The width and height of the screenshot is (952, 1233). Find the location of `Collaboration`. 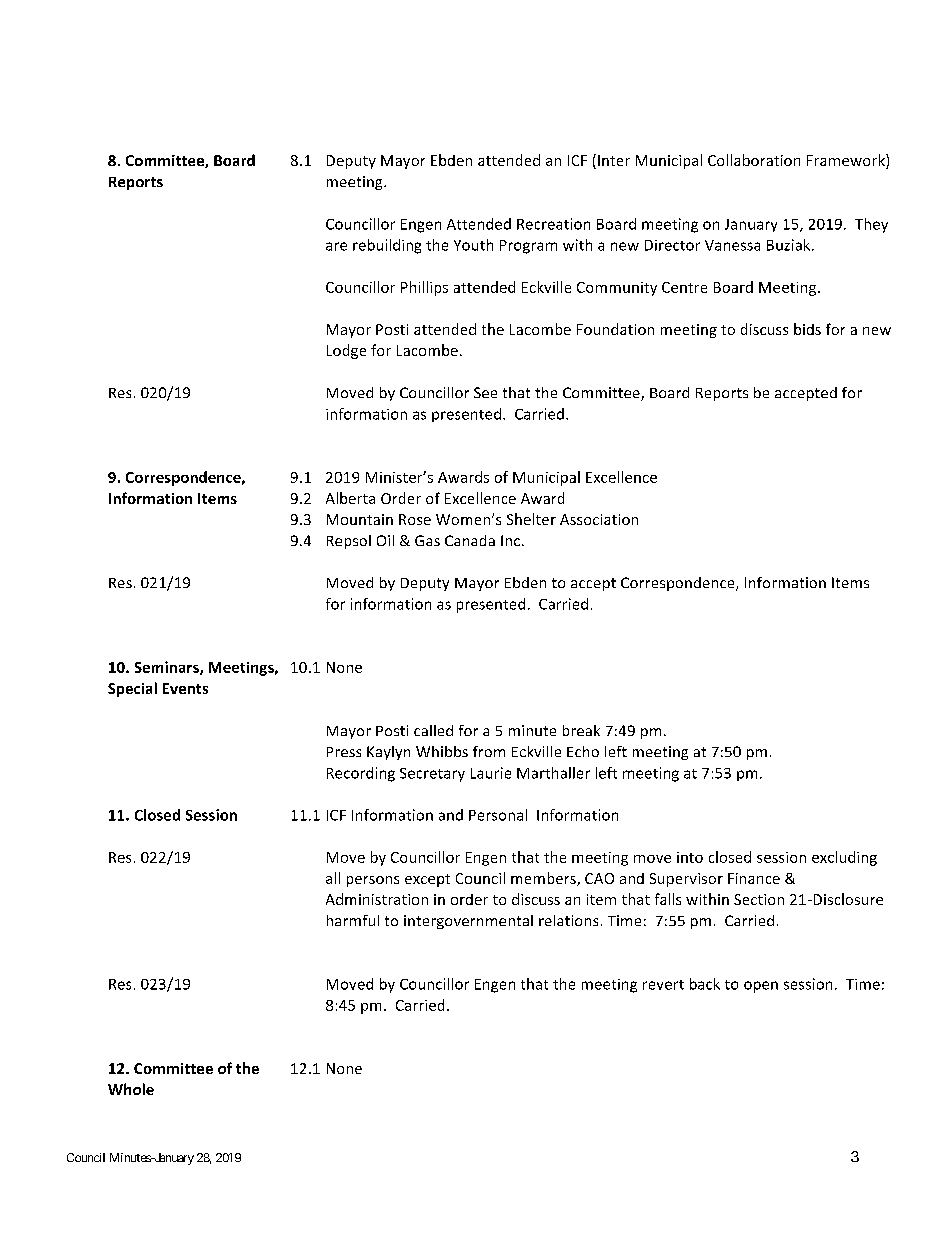

Collaboration is located at coordinates (754, 160).
